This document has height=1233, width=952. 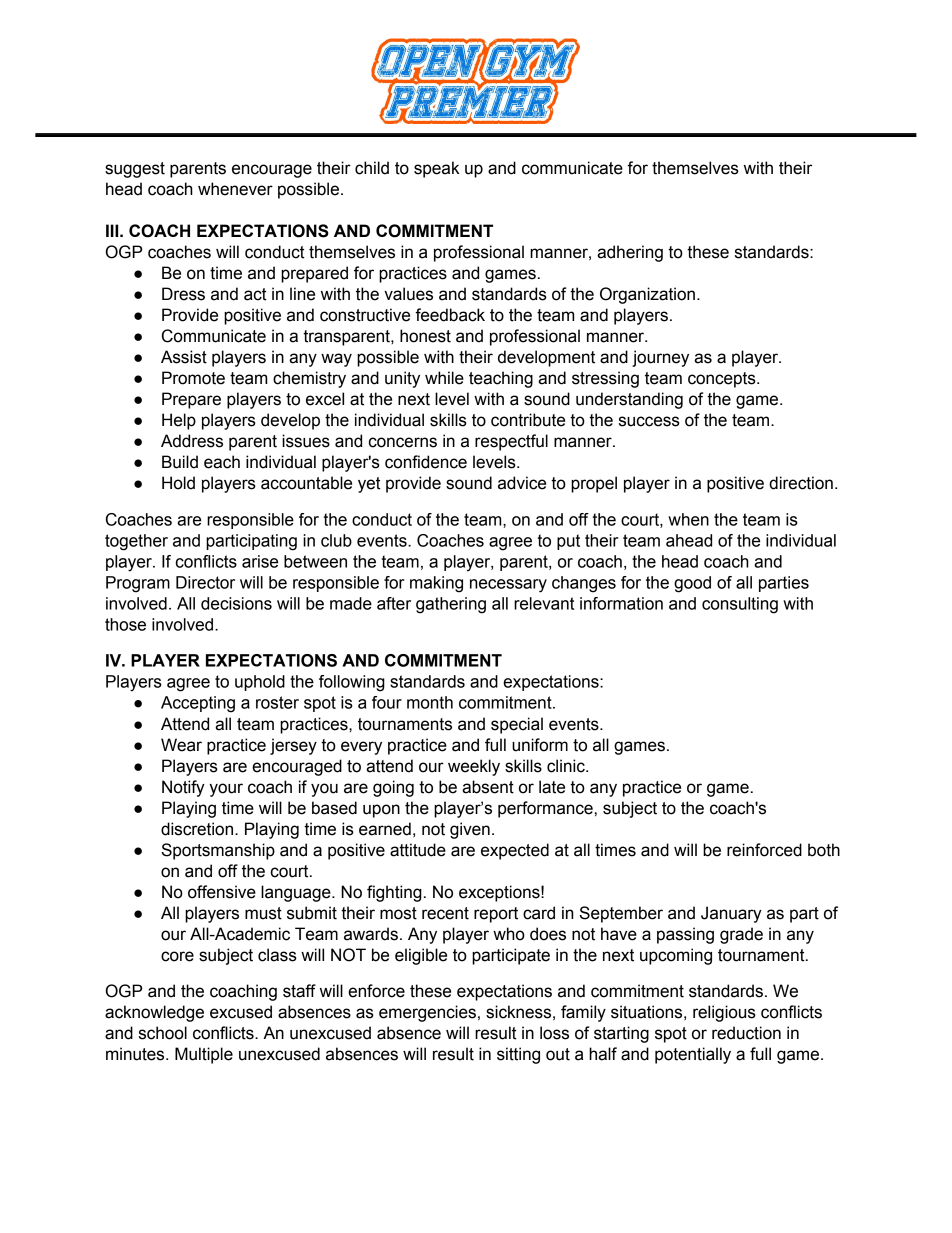 What do you see at coordinates (179, 421) in the document?
I see `Help` at bounding box center [179, 421].
